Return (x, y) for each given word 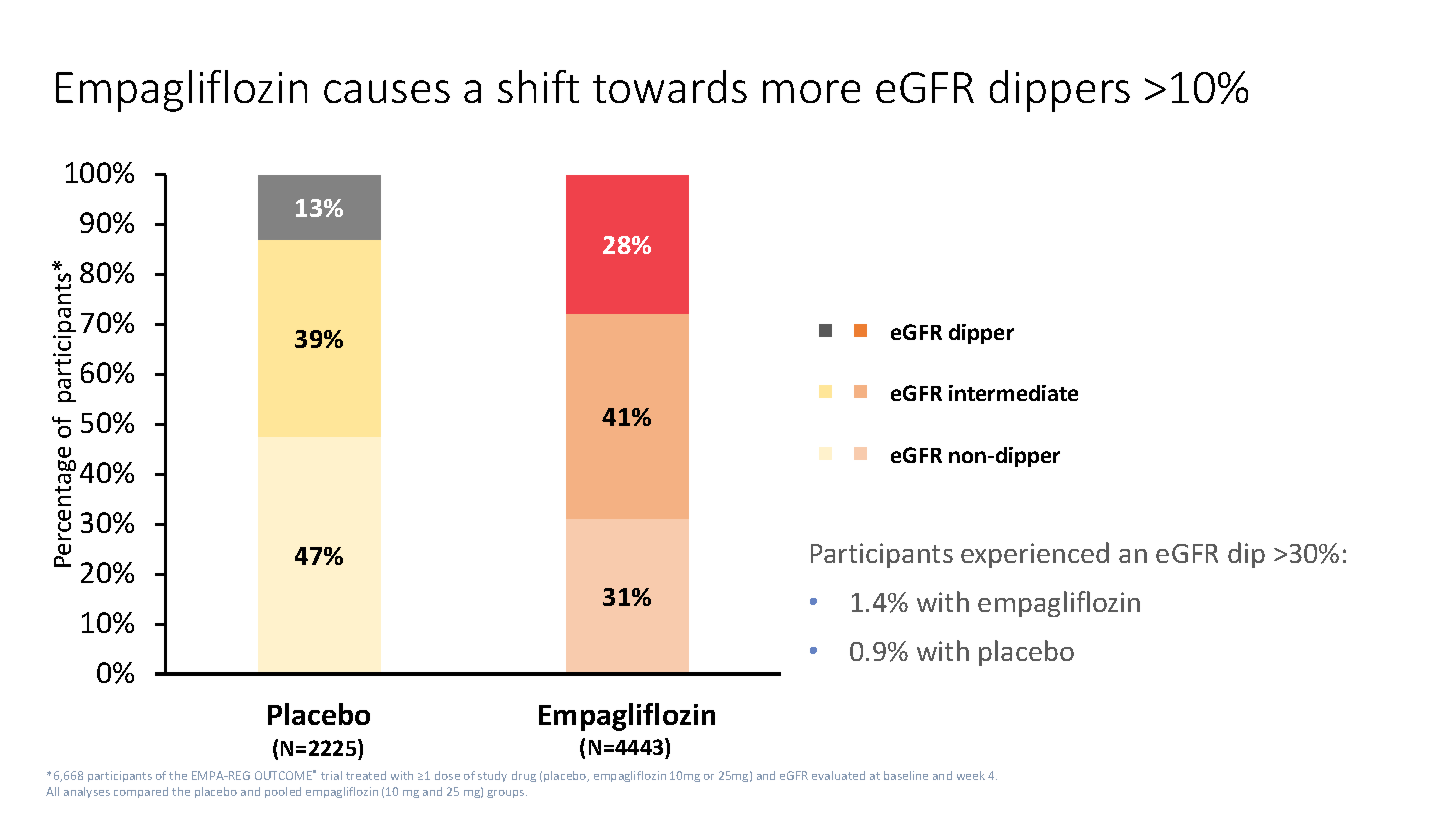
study (492, 776)
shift (538, 86)
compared (141, 792)
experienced (1035, 555)
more (811, 91)
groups (507, 794)
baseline (906, 775)
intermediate (1013, 393)
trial (331, 775)
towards (670, 86)
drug (524, 776)
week (971, 775)
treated (366, 775)
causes (387, 91)
